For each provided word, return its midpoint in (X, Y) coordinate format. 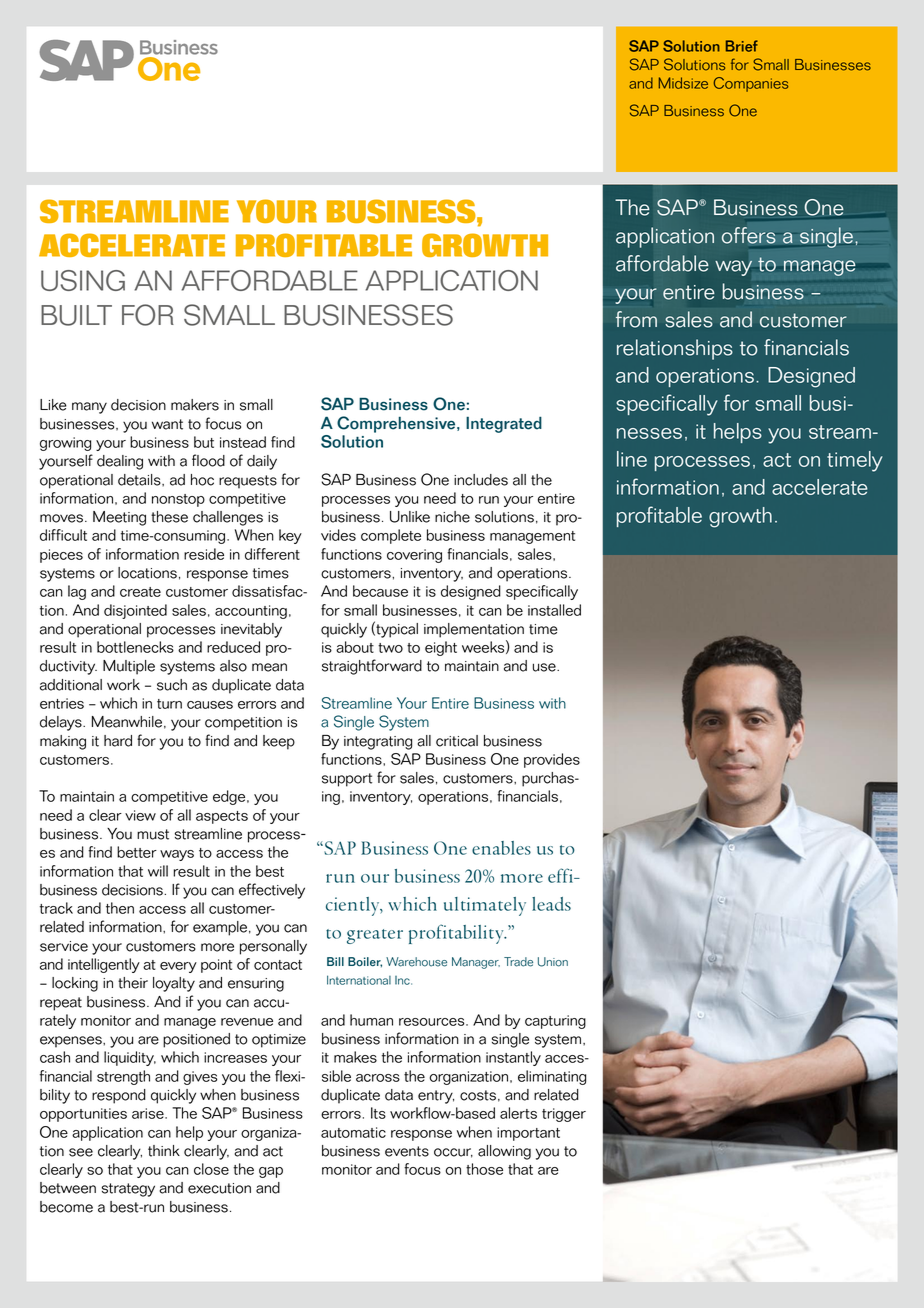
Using (83, 280)
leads (551, 904)
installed (554, 610)
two (390, 648)
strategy (128, 1190)
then (120, 908)
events (407, 1151)
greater (375, 936)
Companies (751, 84)
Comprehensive (397, 424)
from (636, 319)
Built (76, 315)
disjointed (135, 611)
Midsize (683, 83)
